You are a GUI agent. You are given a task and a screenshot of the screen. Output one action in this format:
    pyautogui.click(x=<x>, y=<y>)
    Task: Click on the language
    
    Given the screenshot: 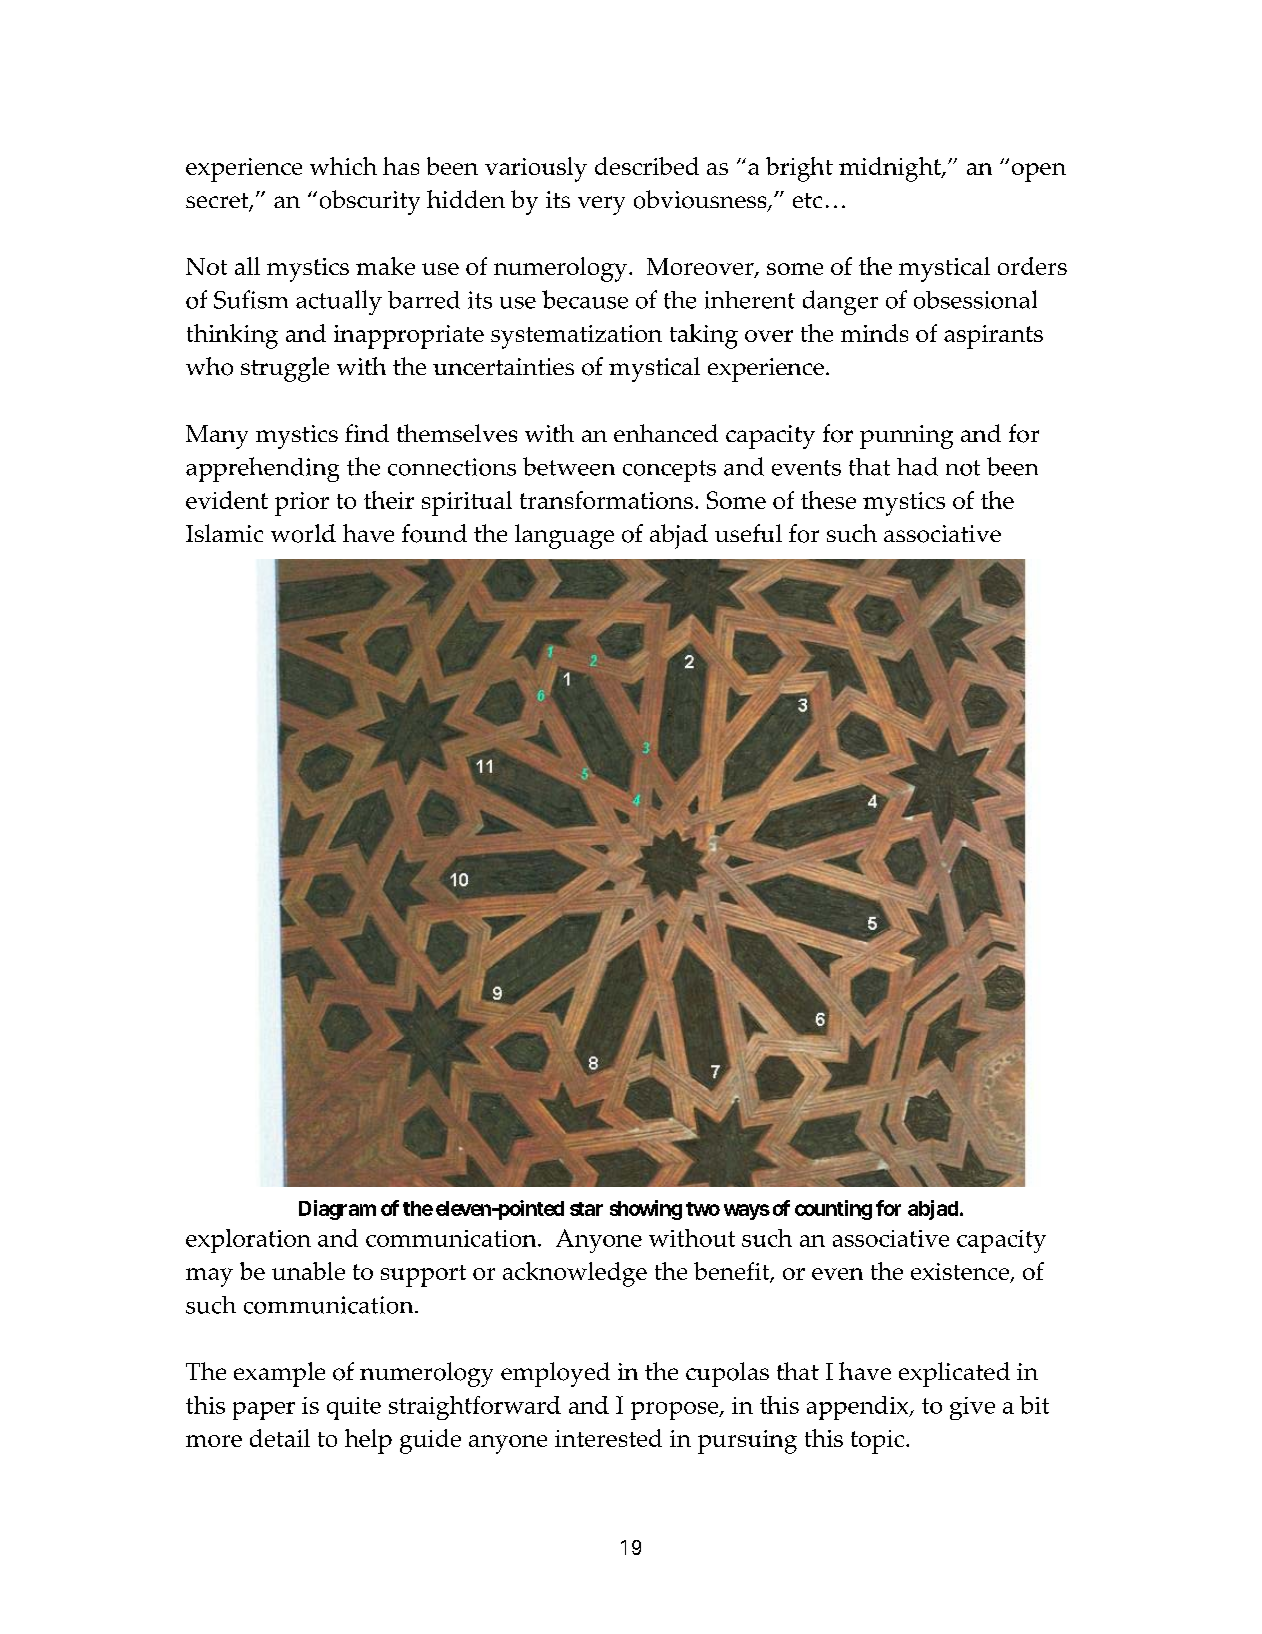 What is the action you would take?
    pyautogui.click(x=564, y=536)
